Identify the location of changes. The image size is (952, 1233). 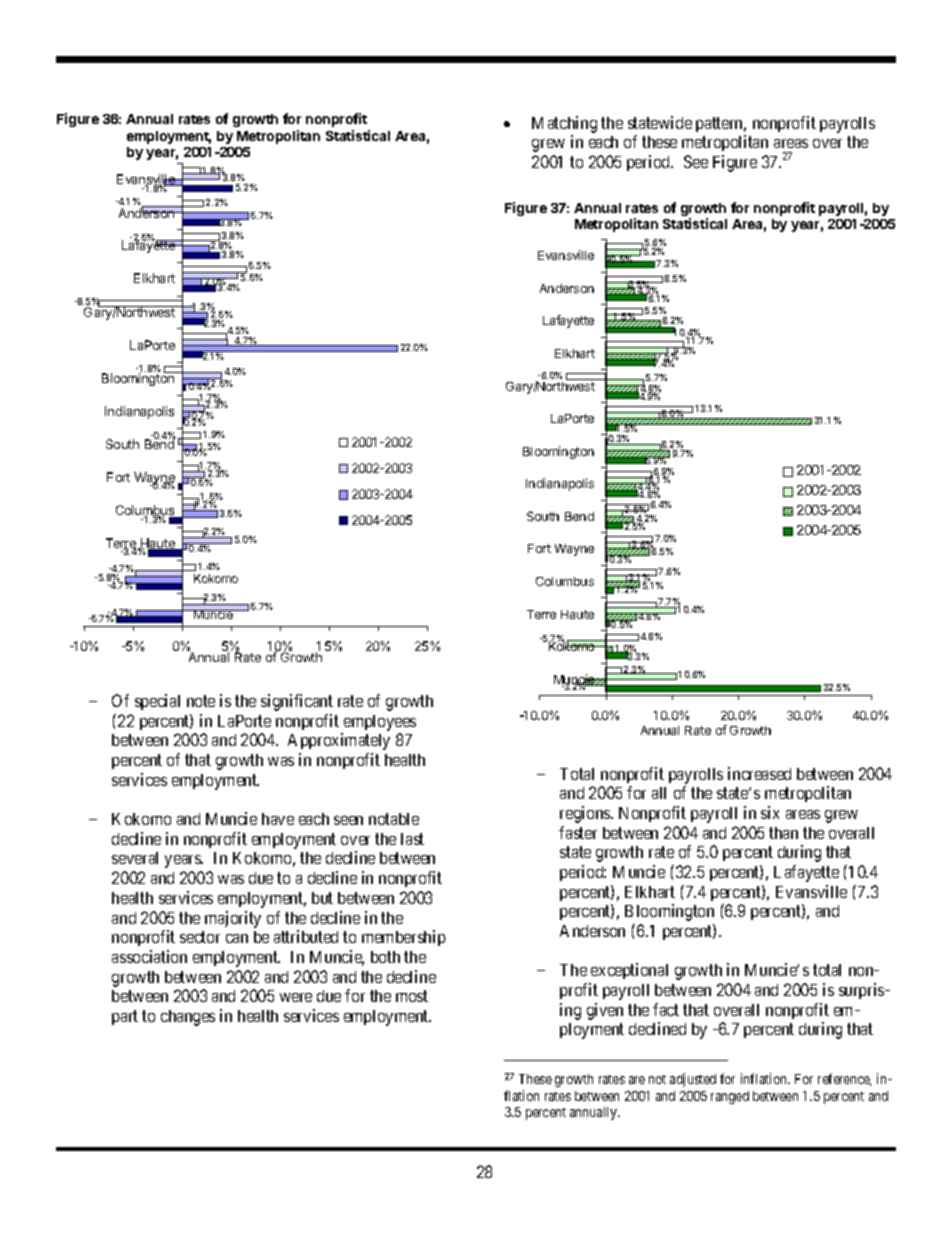
(188, 1018).
